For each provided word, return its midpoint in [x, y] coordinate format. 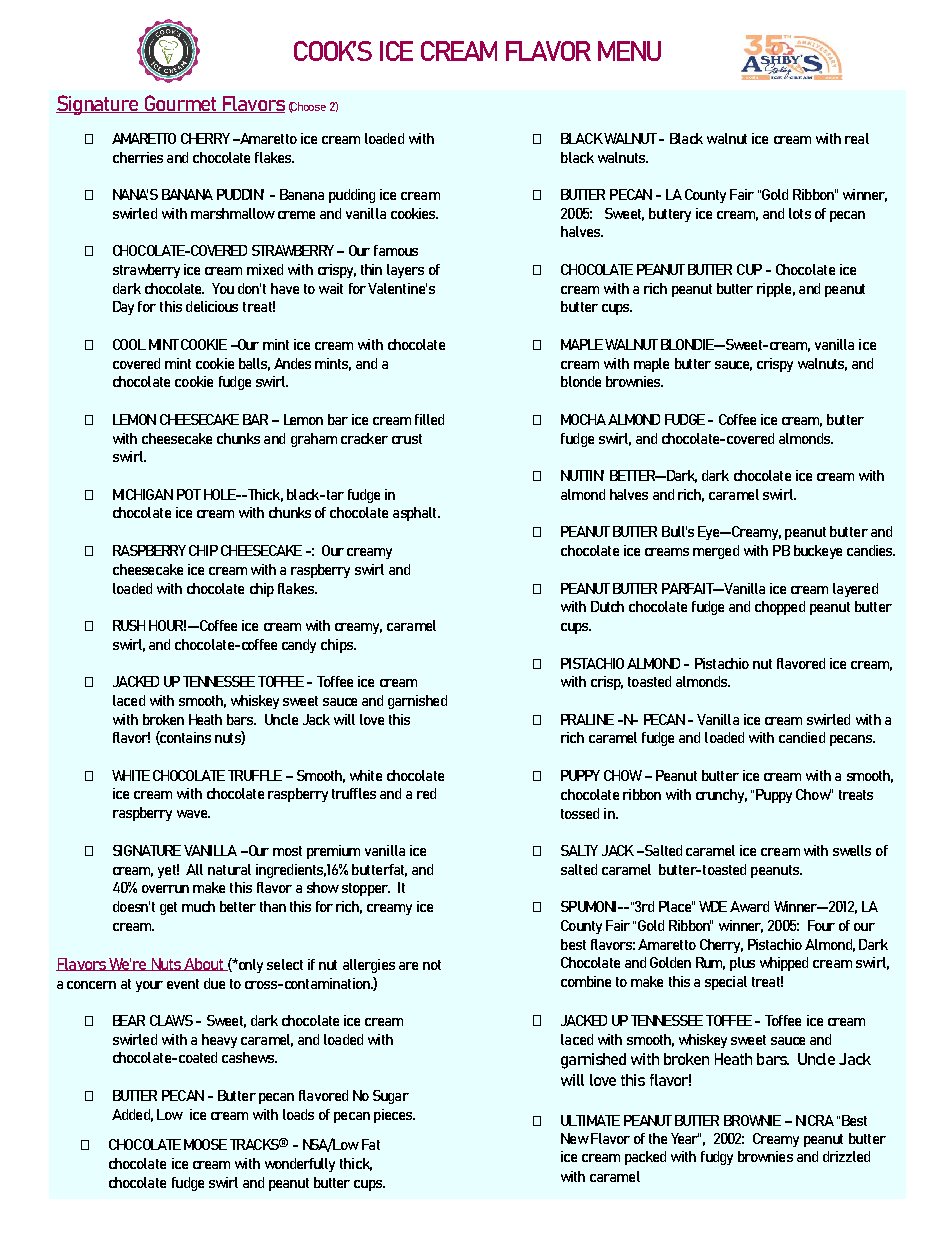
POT [189, 494]
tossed [580, 813]
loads [298, 1114]
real [857, 138]
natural [229, 869]
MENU [629, 51]
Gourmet [180, 104]
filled [429, 419]
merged [716, 552]
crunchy [721, 796]
